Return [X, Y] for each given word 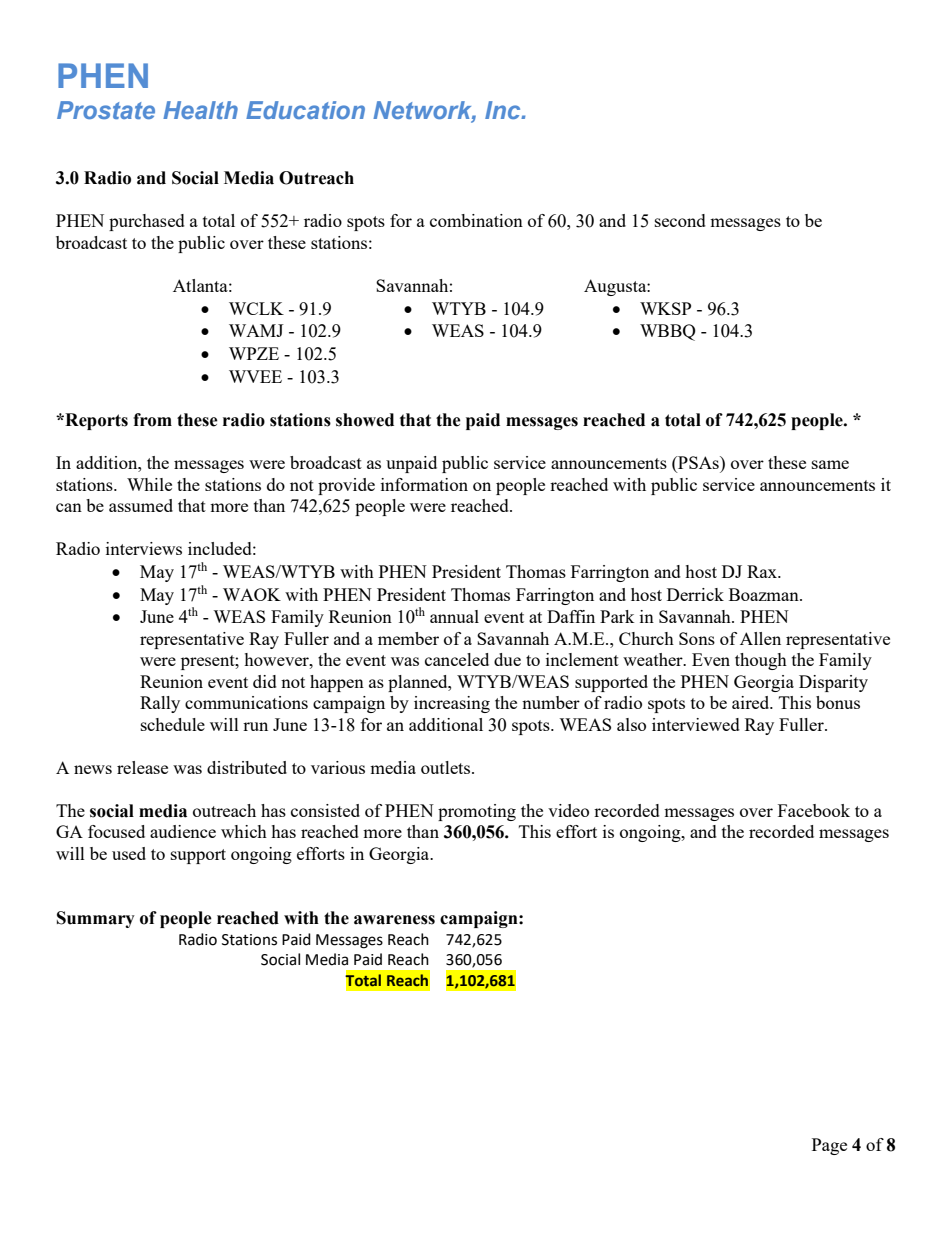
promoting [477, 812]
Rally [160, 704]
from [152, 420]
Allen [760, 638]
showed [365, 420]
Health [200, 110]
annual [454, 616]
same [830, 464]
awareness [394, 920]
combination [476, 220]
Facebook [814, 810]
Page [829, 1146]
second [680, 220]
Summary [96, 919]
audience [183, 831]
